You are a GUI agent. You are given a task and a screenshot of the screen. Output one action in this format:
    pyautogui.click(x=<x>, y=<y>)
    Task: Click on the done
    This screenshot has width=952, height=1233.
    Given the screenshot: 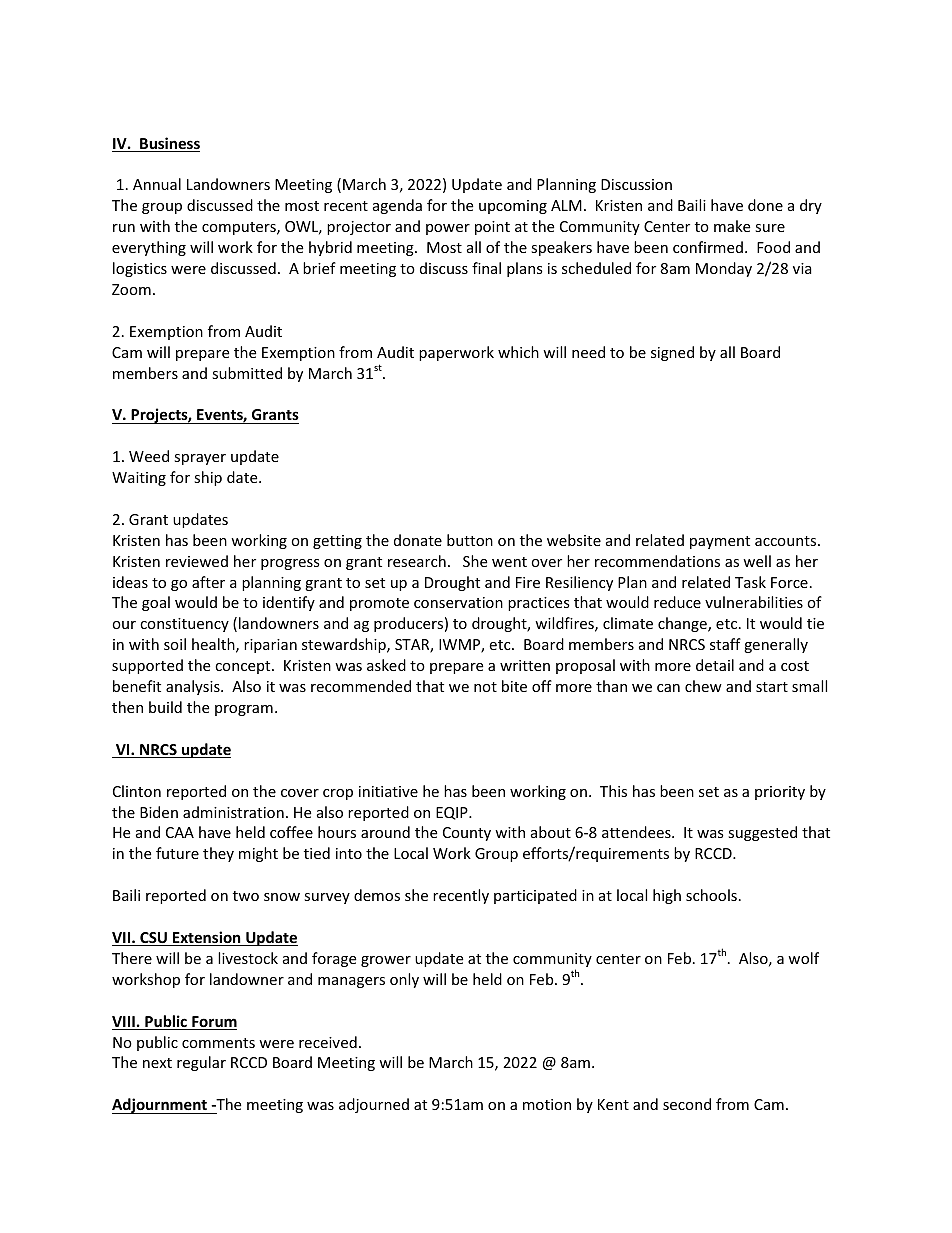 What is the action you would take?
    pyautogui.click(x=765, y=205)
